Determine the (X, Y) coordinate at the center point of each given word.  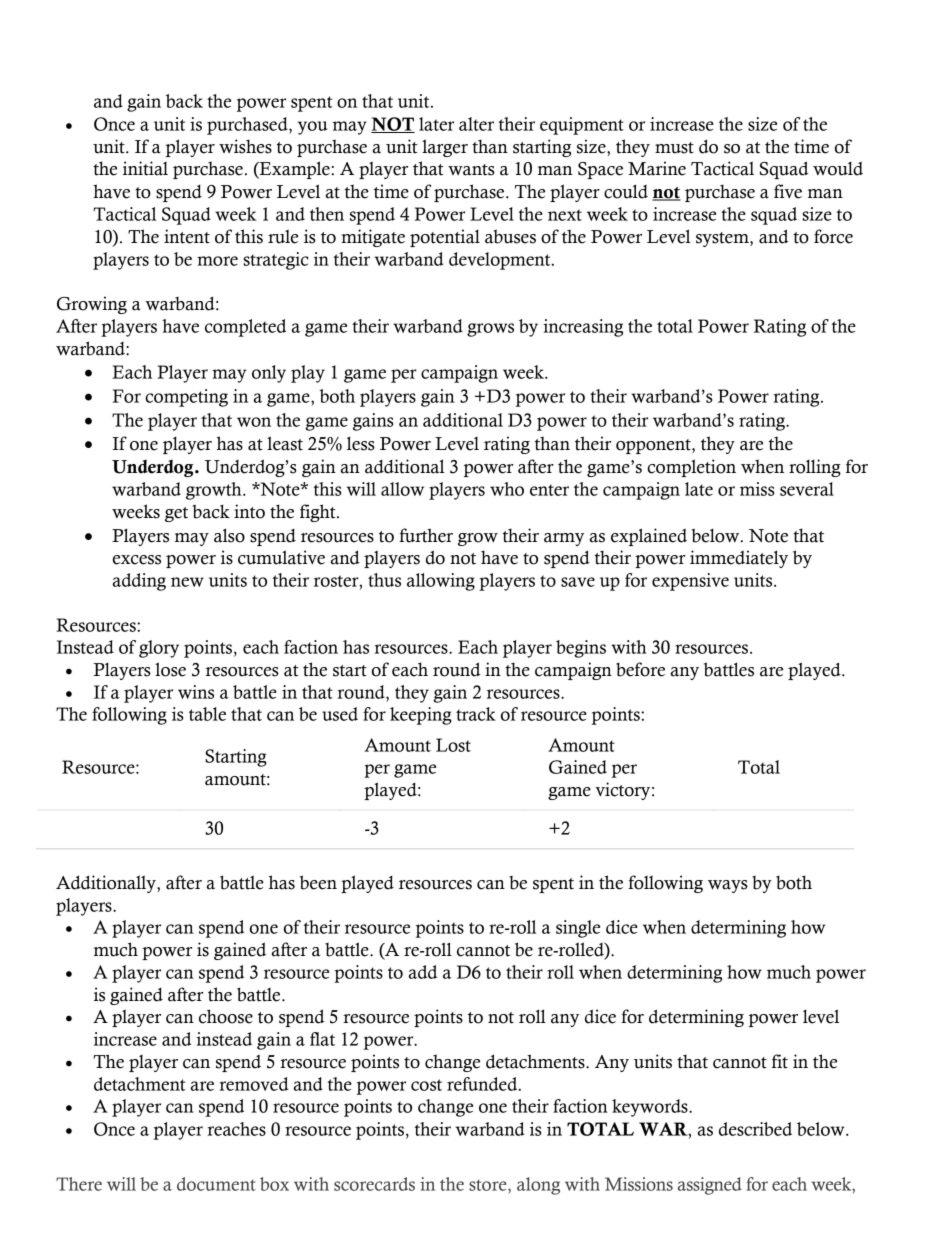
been (318, 882)
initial (145, 168)
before (640, 669)
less (361, 443)
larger (445, 148)
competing (186, 398)
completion (691, 468)
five (788, 191)
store (489, 1185)
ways (728, 886)
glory (159, 649)
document (216, 1184)
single (578, 929)
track (476, 714)
